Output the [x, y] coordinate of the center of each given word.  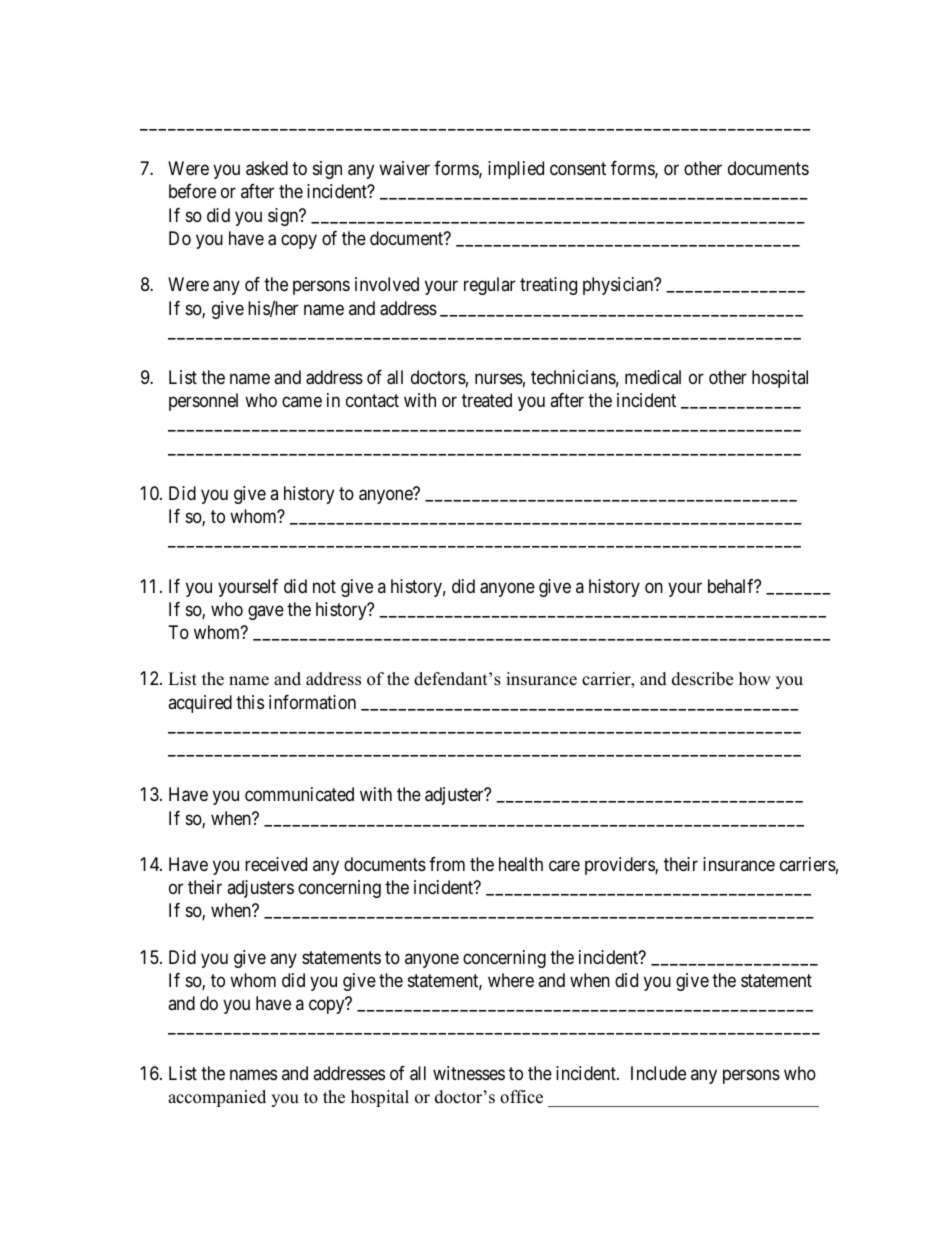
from [447, 864]
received [276, 864]
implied [516, 170]
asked [267, 168]
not [324, 586]
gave [266, 612]
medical [653, 377]
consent [578, 169]
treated [487, 400]
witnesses [469, 1073]
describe [702, 679]
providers [620, 866]
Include [658, 1073]
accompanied [217, 1098]
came [302, 402]
